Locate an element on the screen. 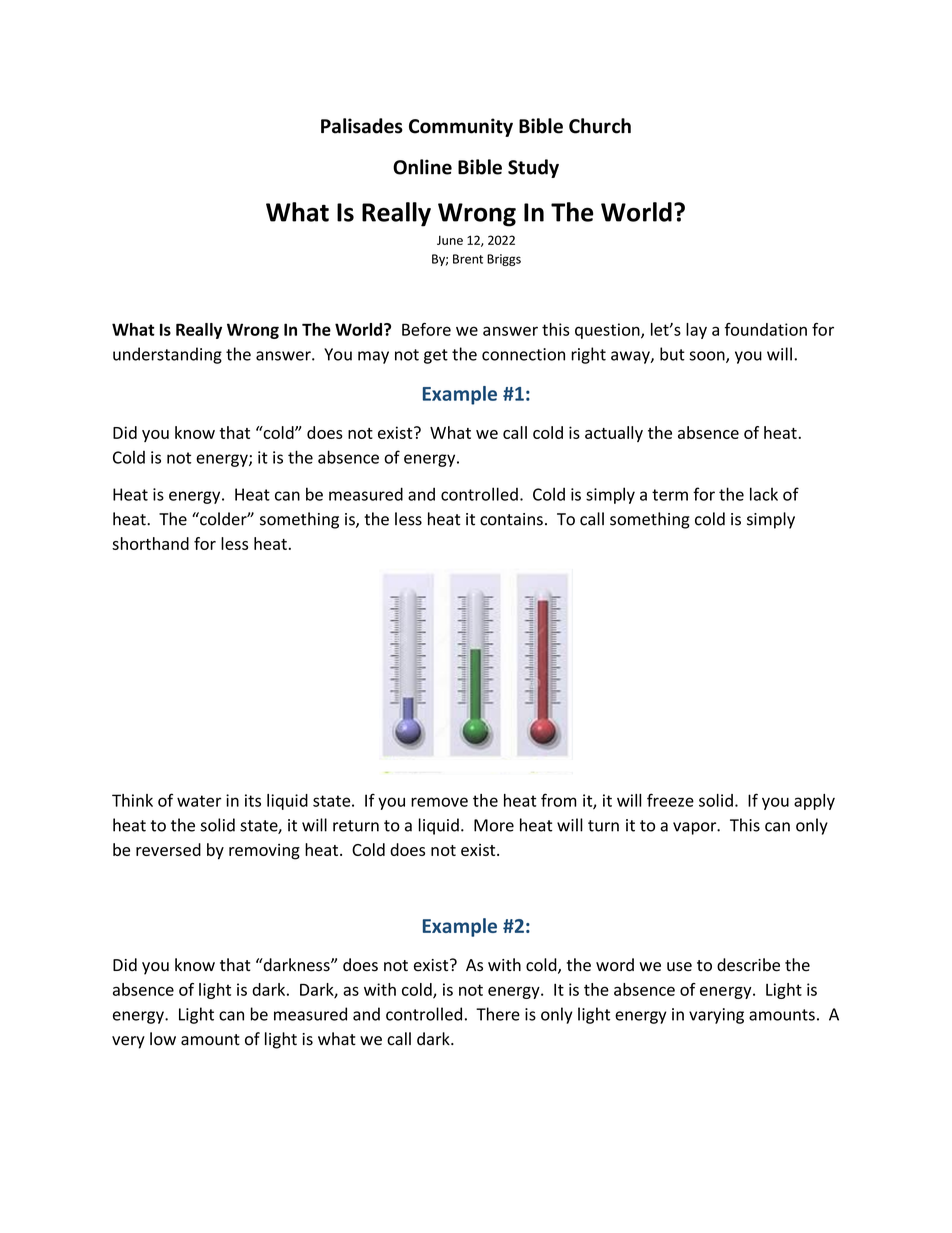  varying is located at coordinates (716, 1016).
